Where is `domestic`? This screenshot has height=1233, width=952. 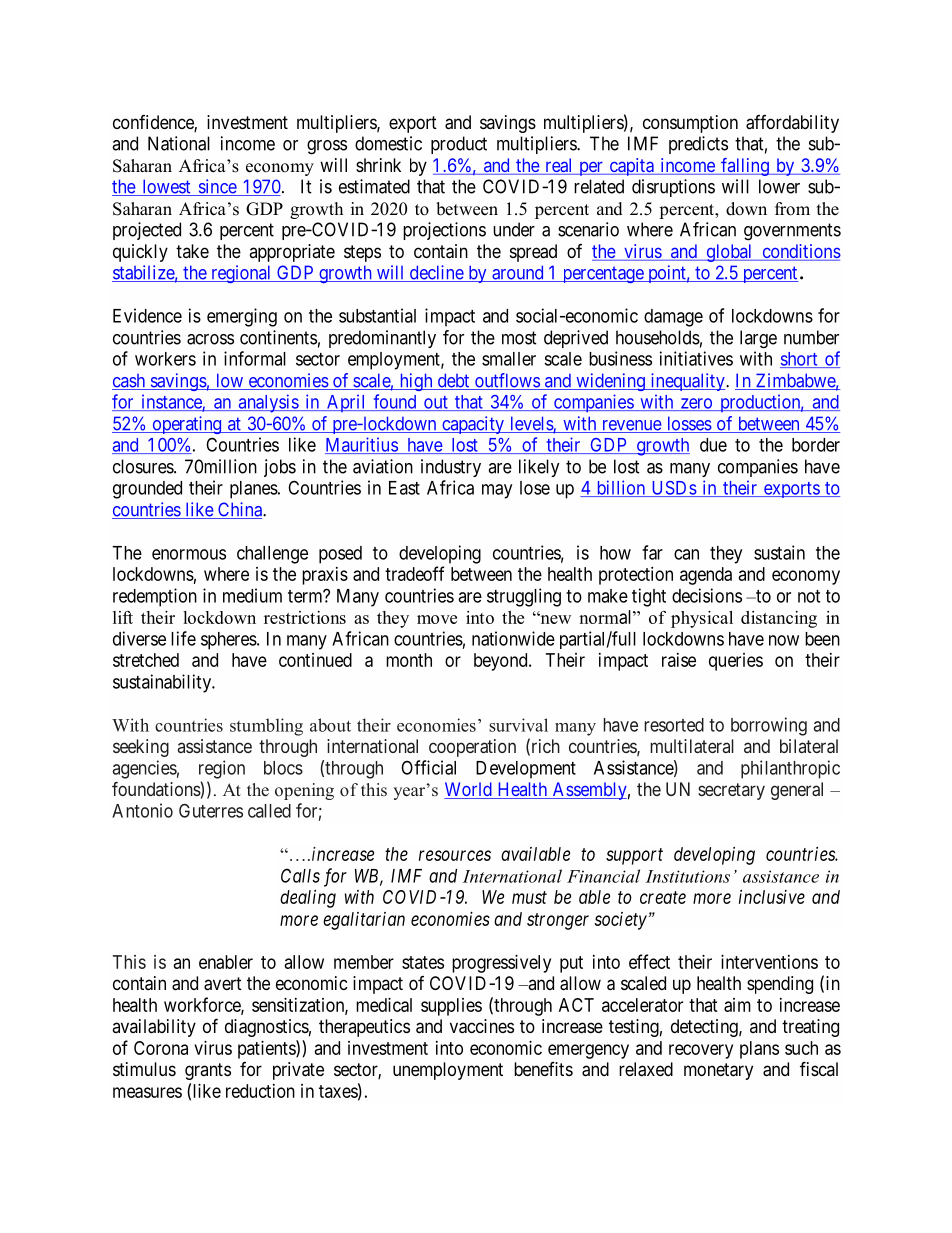
domestic is located at coordinates (388, 143).
